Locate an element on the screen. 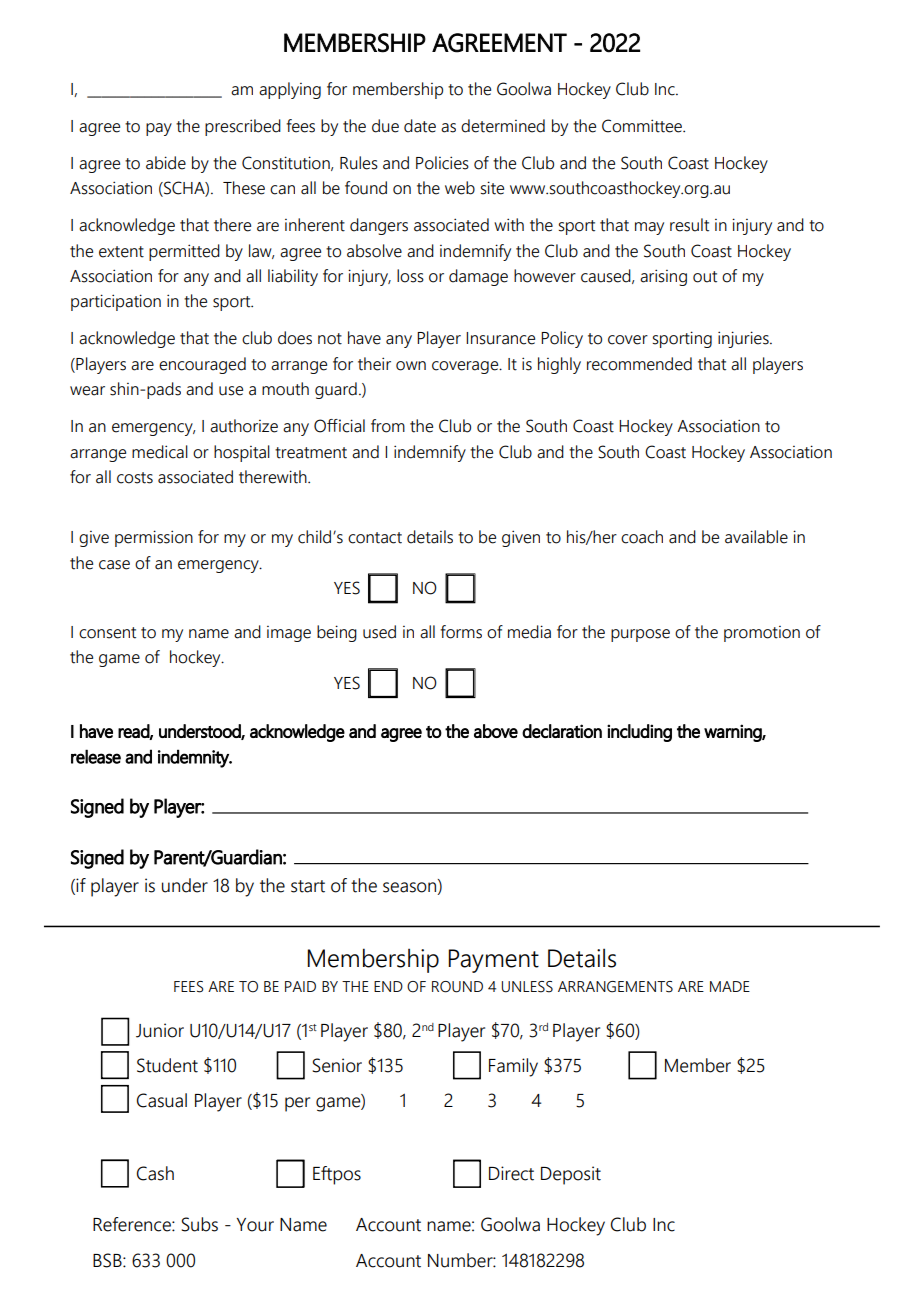 This screenshot has height=1308, width=924. forms is located at coordinates (461, 632).
